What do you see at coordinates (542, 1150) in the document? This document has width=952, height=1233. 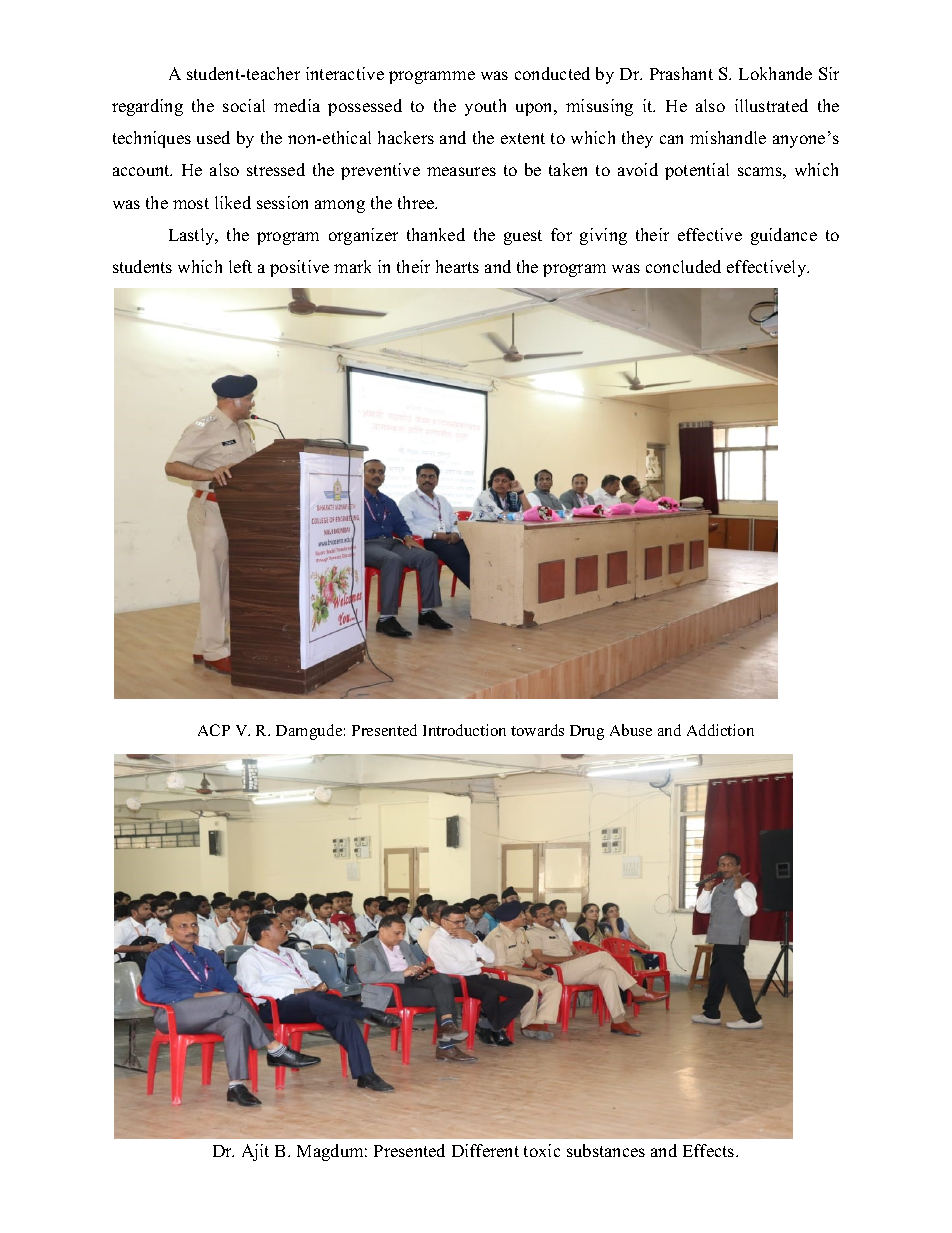 I see `toxic` at bounding box center [542, 1150].
